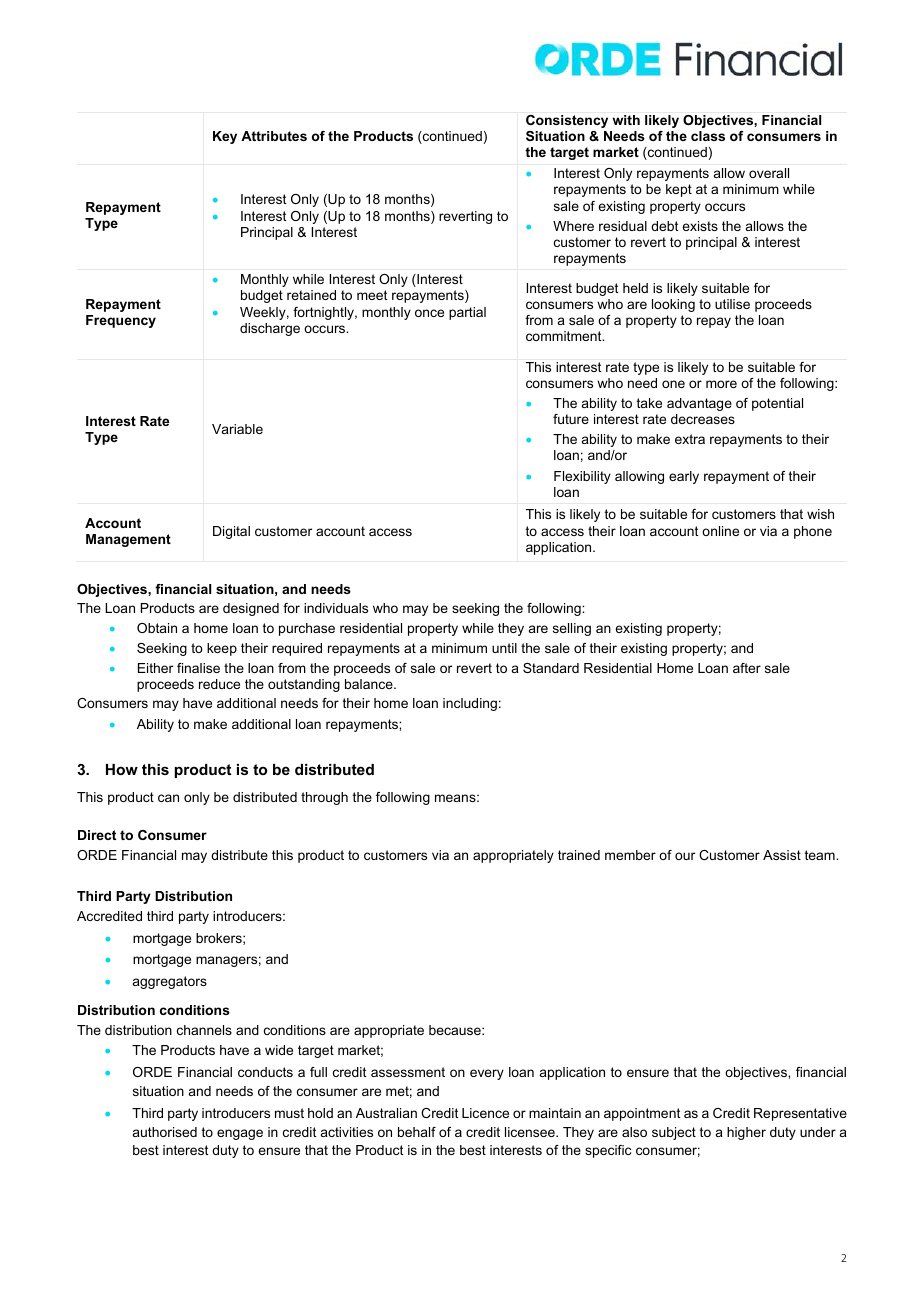 Image resolution: width=924 pixels, height=1308 pixels. I want to click on authorised, so click(165, 1132).
